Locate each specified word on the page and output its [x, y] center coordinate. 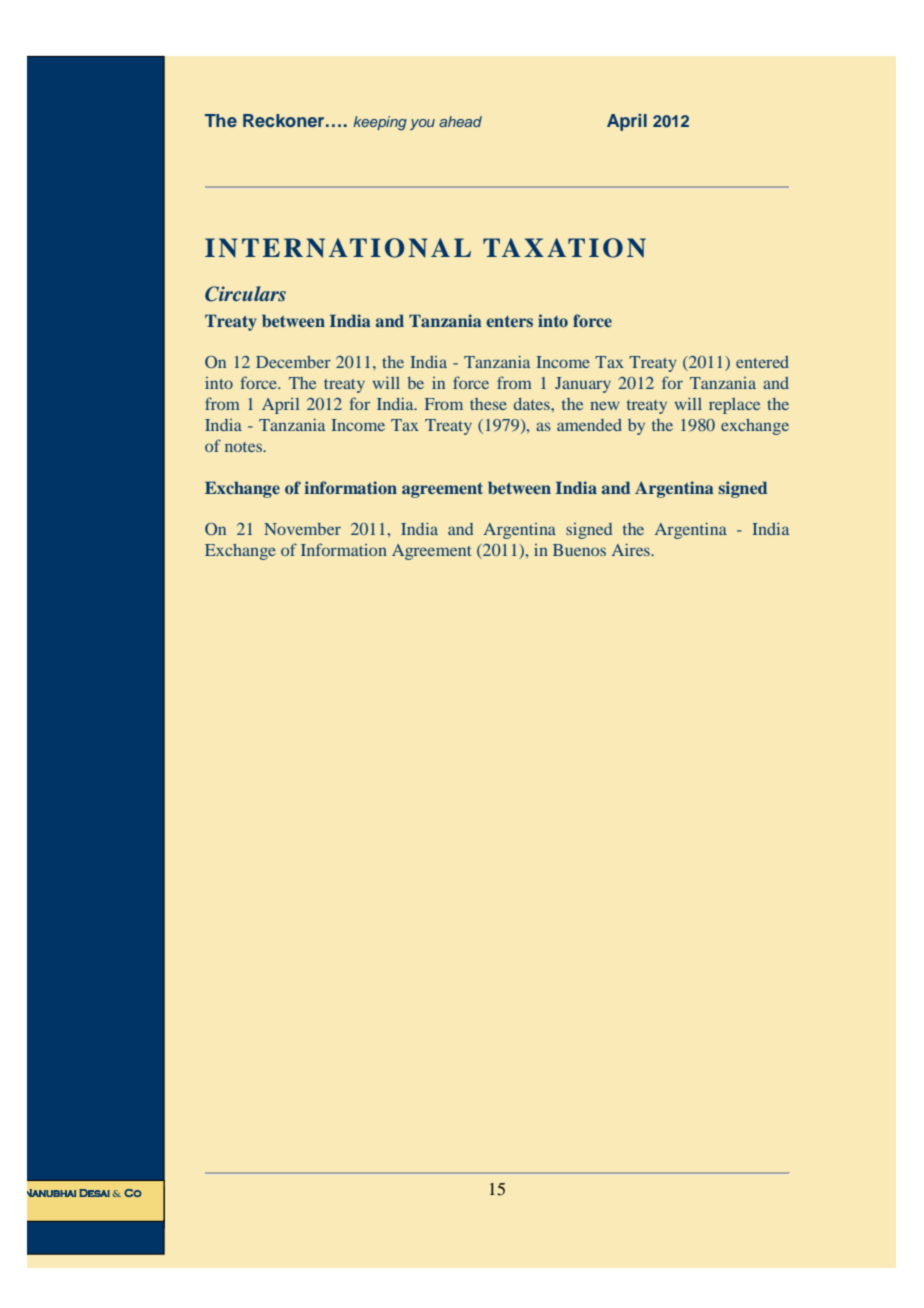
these [488, 404]
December [293, 362]
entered [762, 362]
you [422, 124]
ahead [460, 121]
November [302, 529]
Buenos [579, 550]
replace [734, 406]
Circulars [245, 294]
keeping [380, 123]
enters [510, 321]
